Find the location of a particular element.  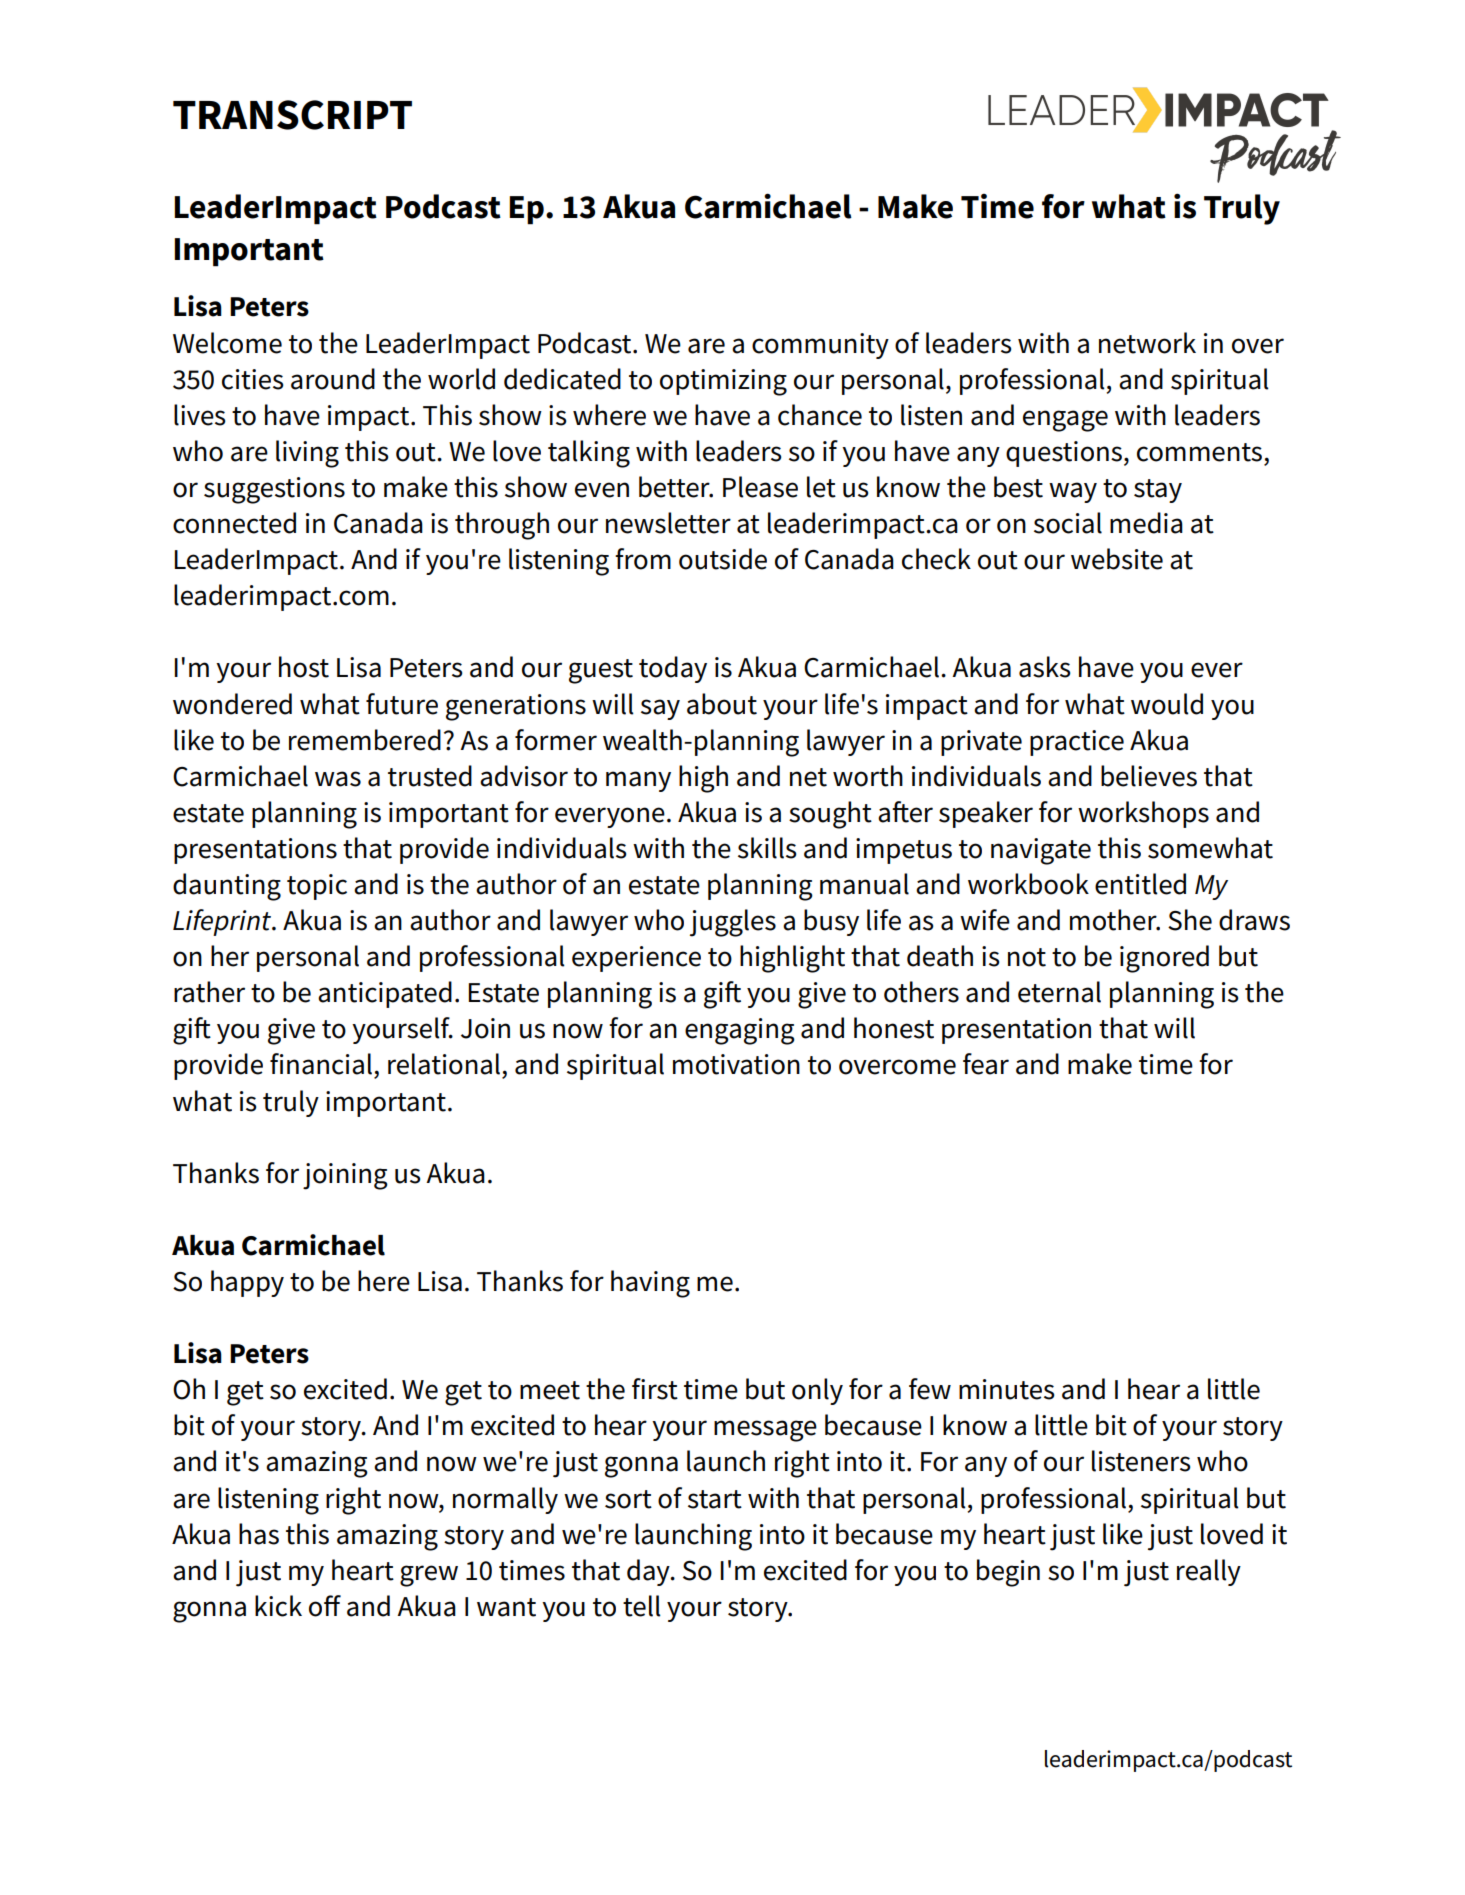

host is located at coordinates (304, 667).
